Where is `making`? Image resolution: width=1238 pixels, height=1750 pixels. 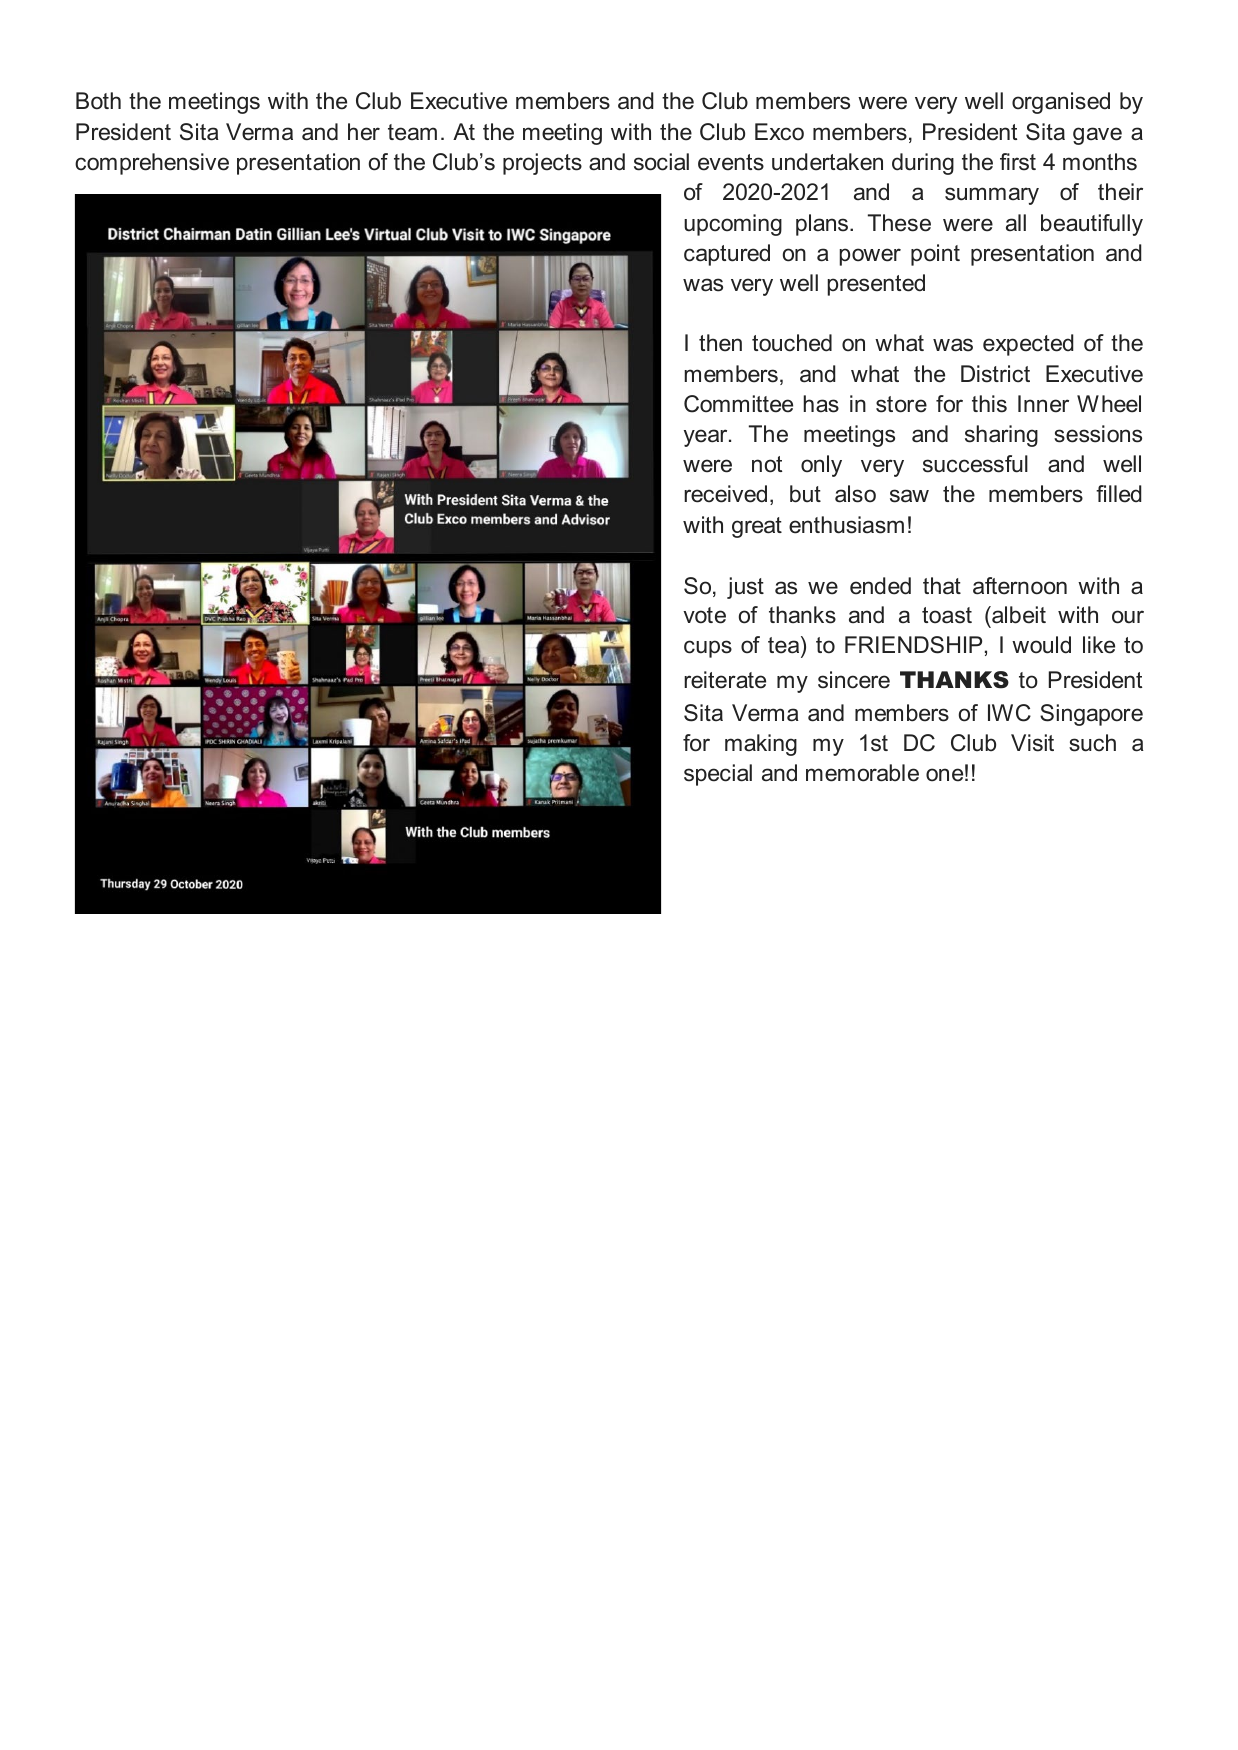 making is located at coordinates (761, 745).
